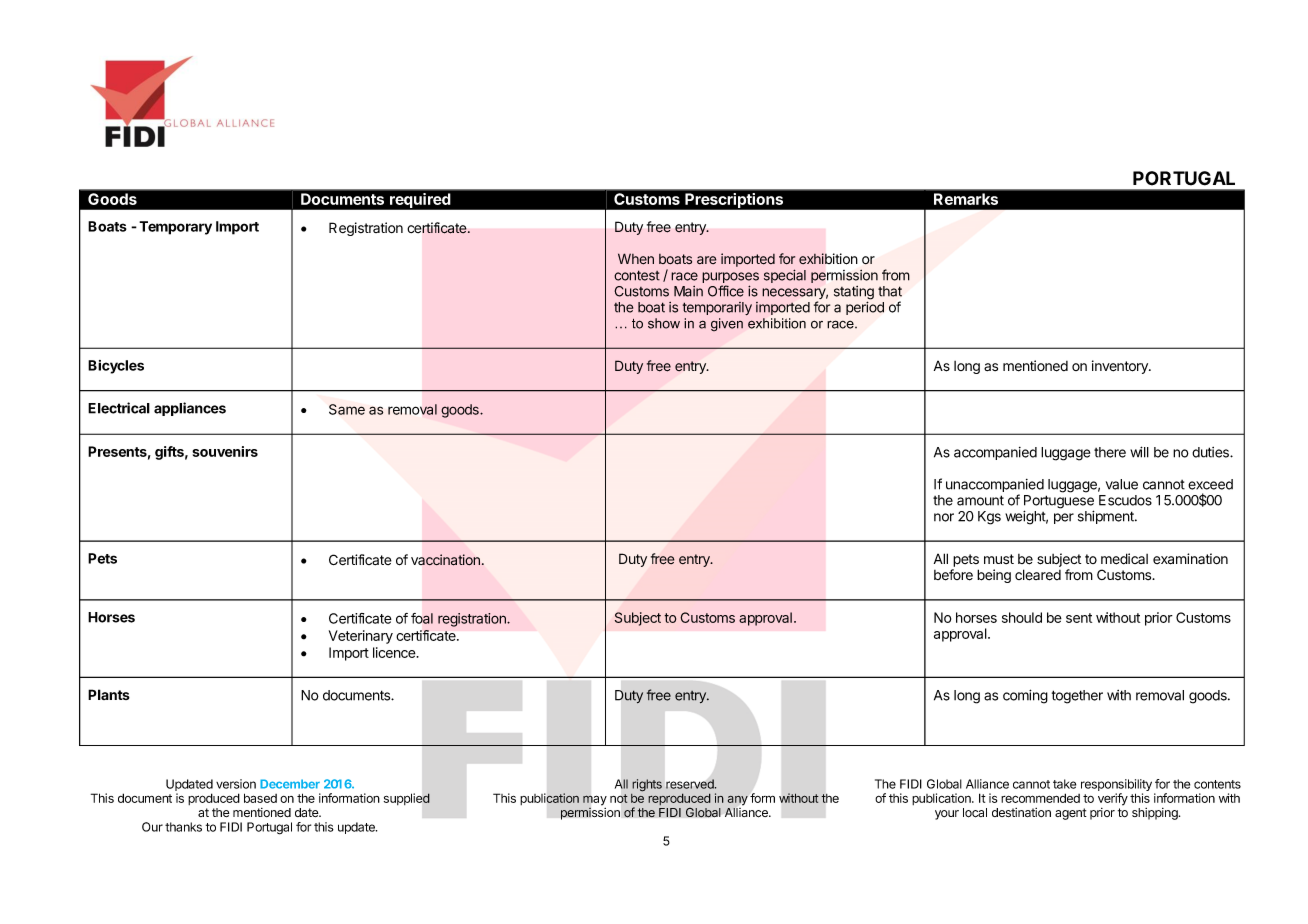  What do you see at coordinates (890, 291) in the screenshot?
I see `that` at bounding box center [890, 291].
